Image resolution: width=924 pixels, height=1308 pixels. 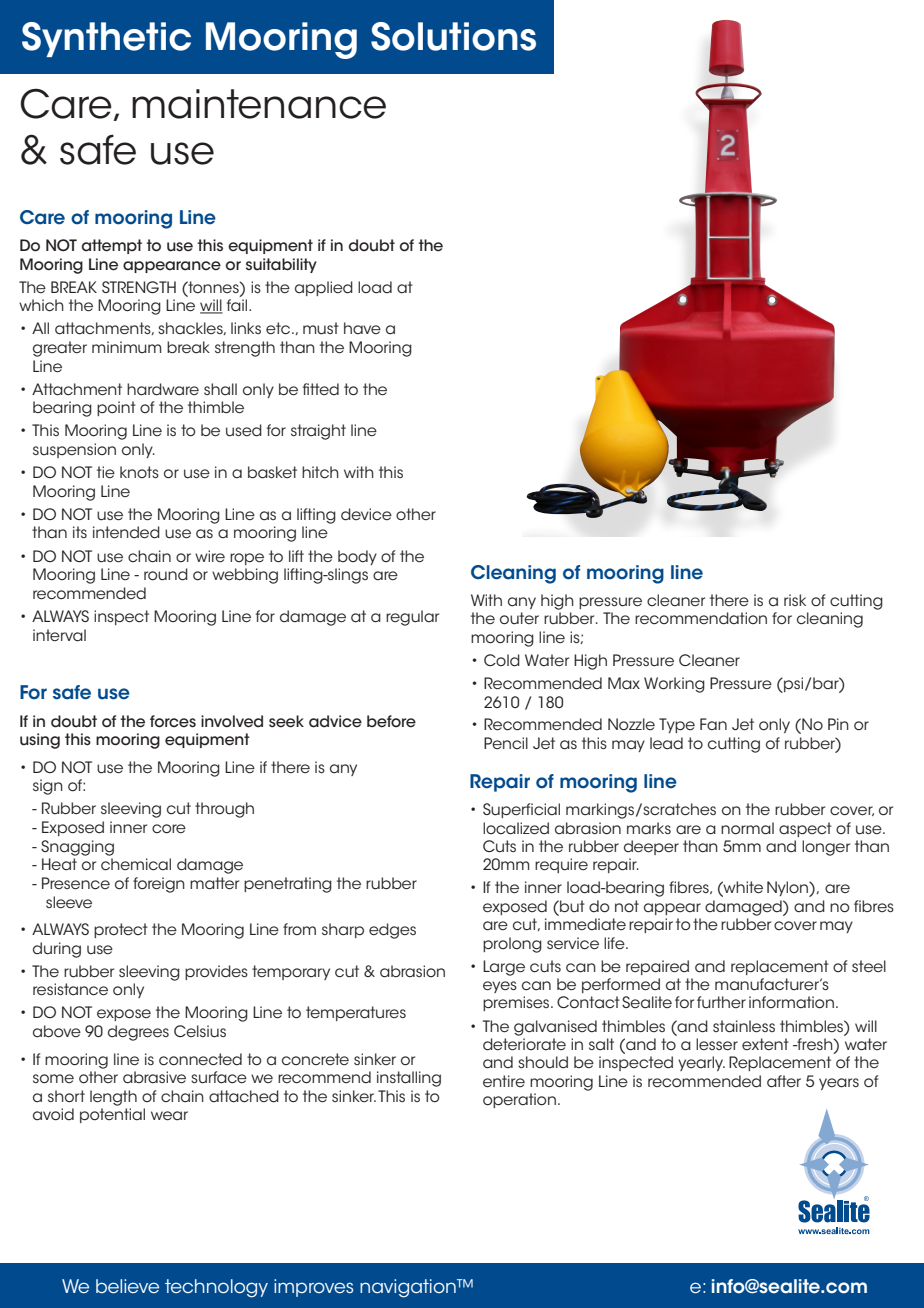 What do you see at coordinates (502, 660) in the screenshot?
I see `Cold` at bounding box center [502, 660].
